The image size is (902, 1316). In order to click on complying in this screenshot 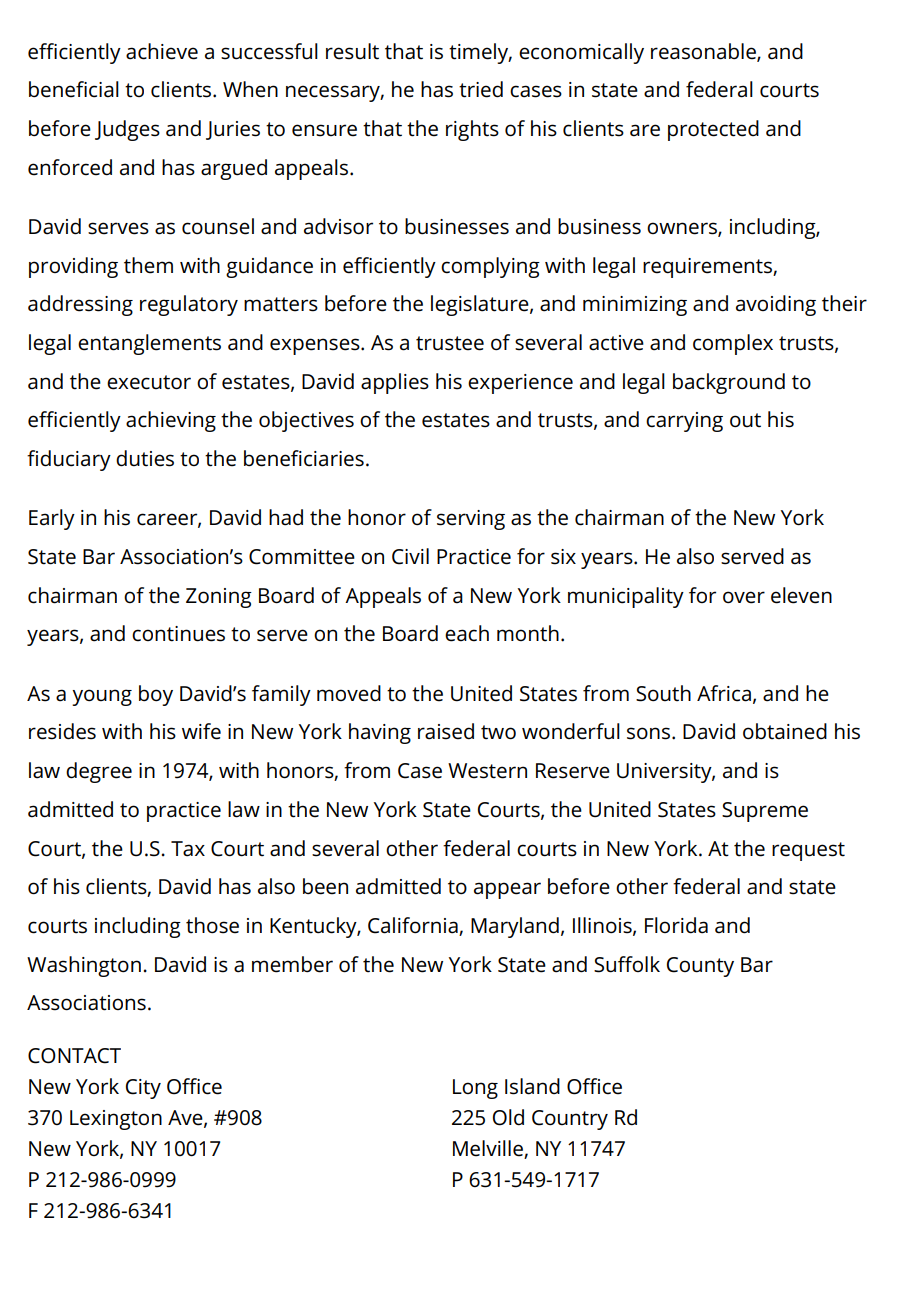, I will do `click(490, 267)`.
